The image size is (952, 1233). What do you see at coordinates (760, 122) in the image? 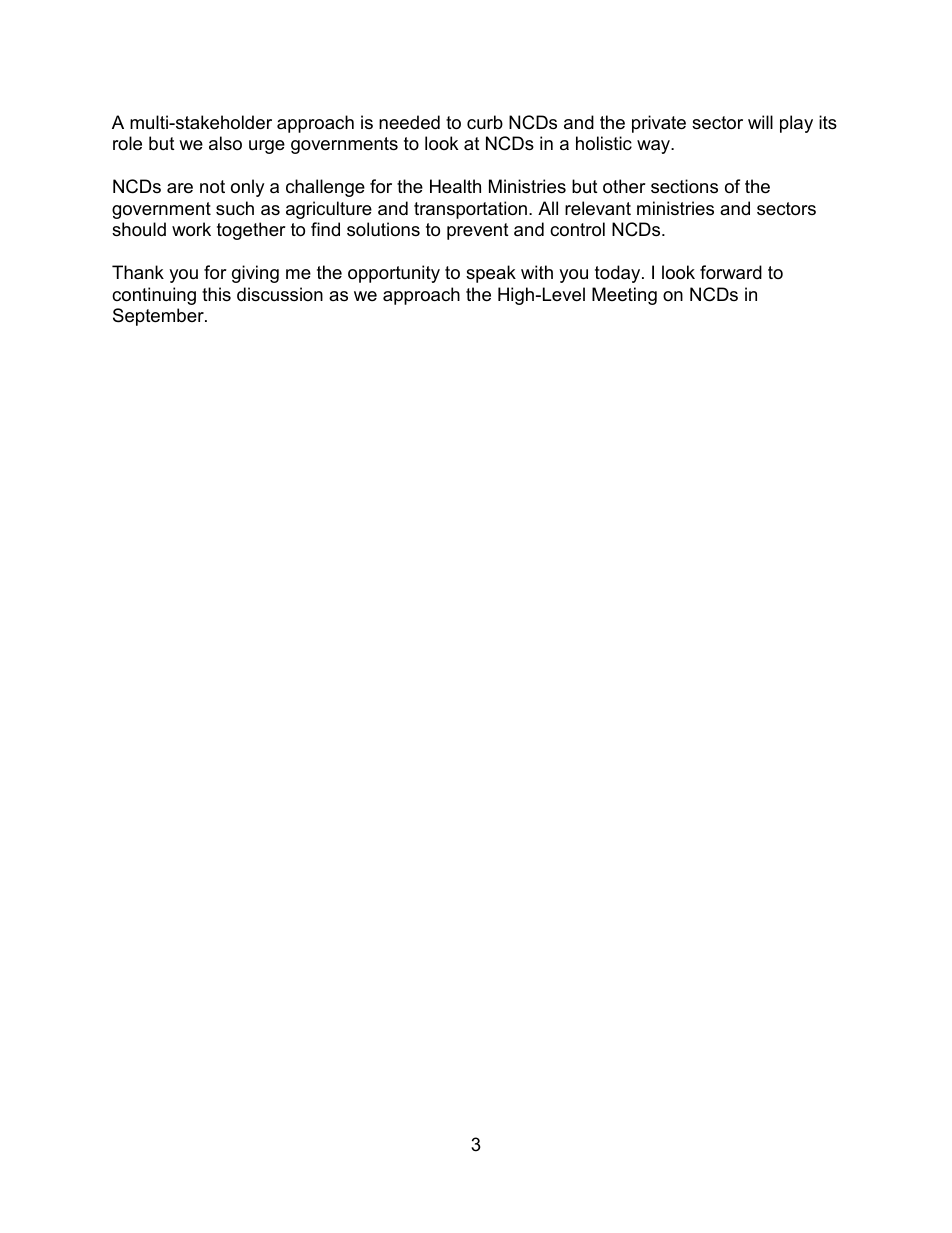
I see `will` at bounding box center [760, 122].
